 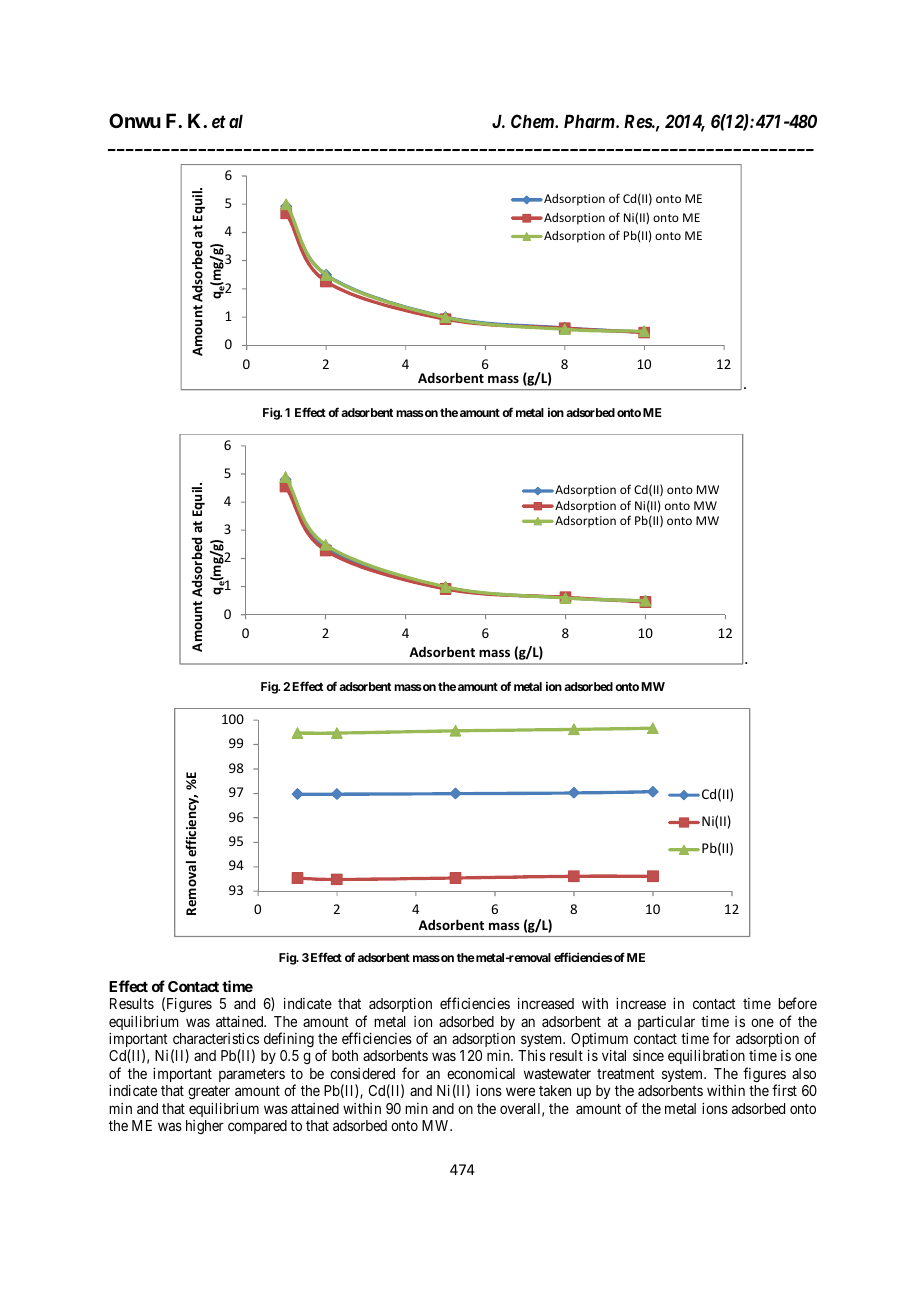 I want to click on Chem, so click(x=533, y=121).
